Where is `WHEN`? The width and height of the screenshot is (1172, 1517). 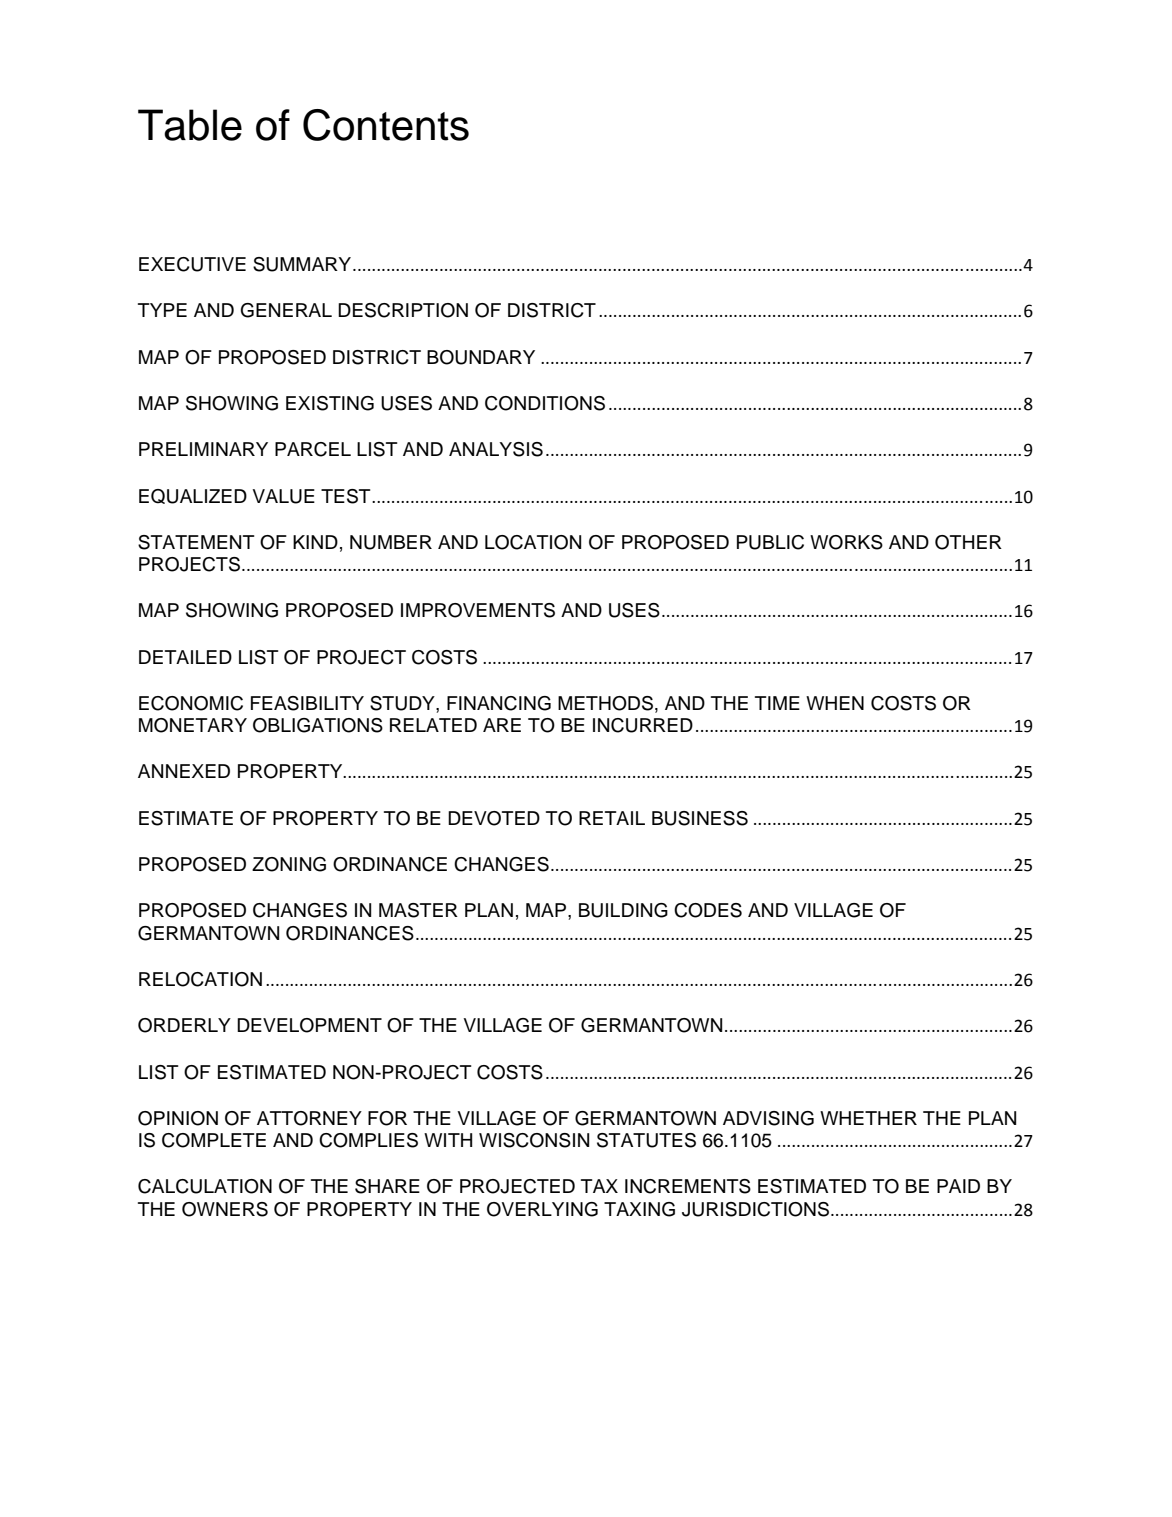 WHEN is located at coordinates (835, 703).
